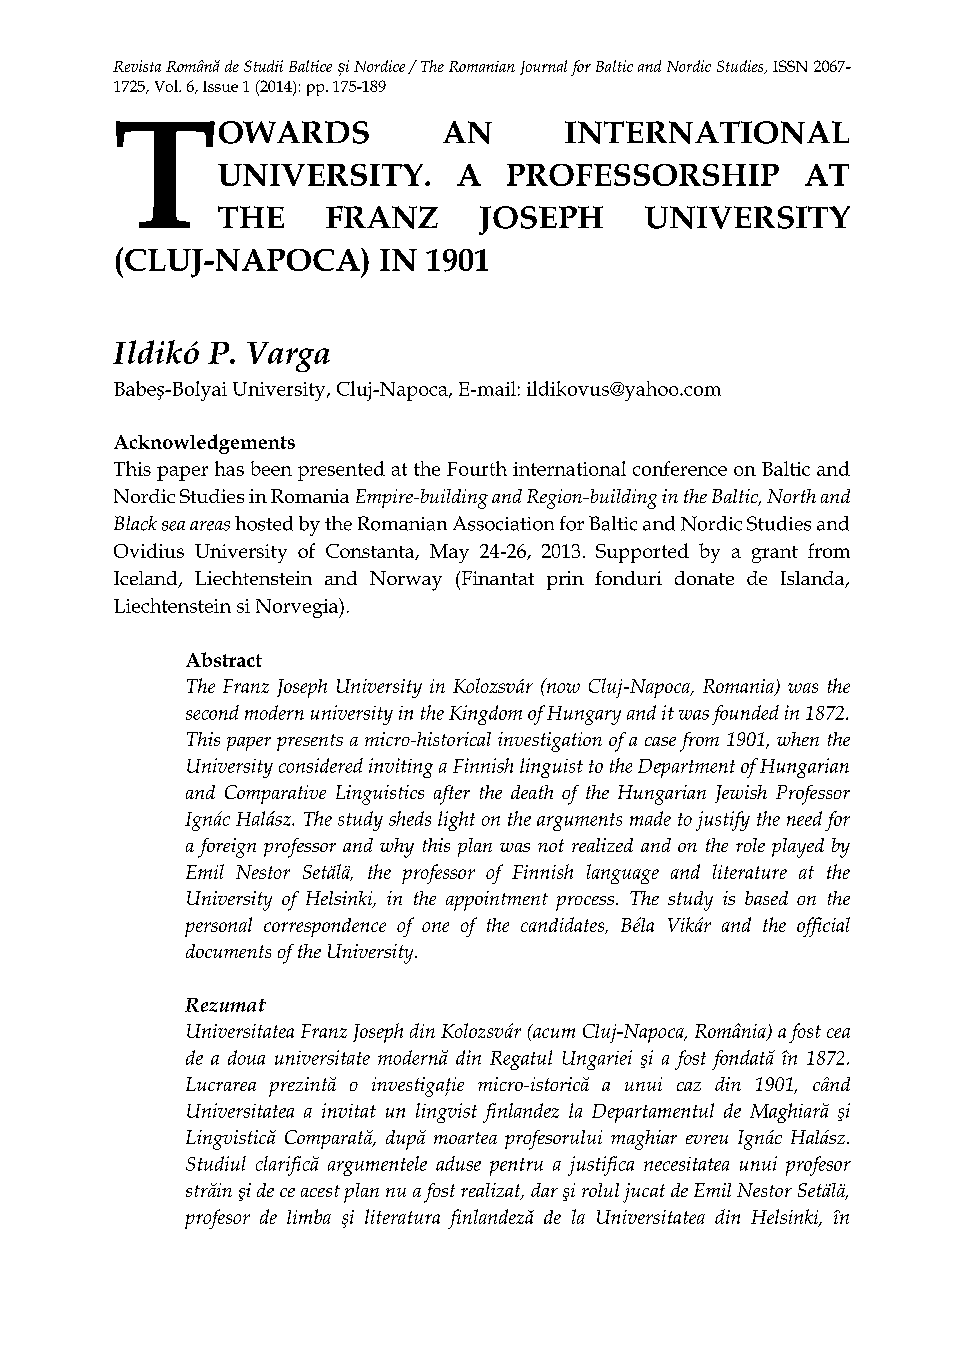 This screenshot has width=964, height=1361. What do you see at coordinates (204, 444) in the screenshot?
I see `Acknowledgements` at bounding box center [204, 444].
